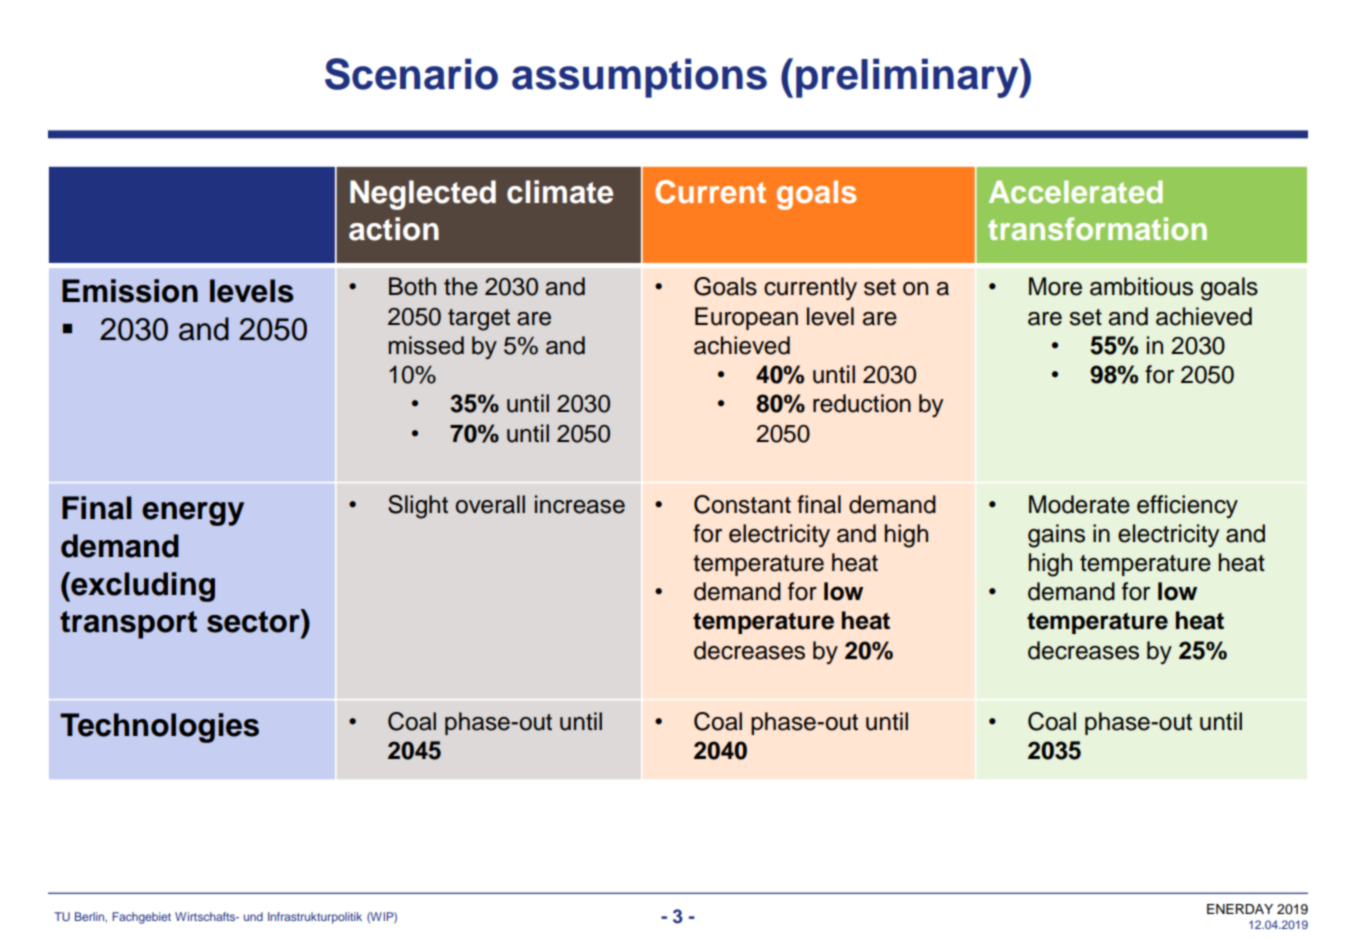 The height and width of the screenshot is (939, 1356). I want to click on assumptions, so click(639, 78).
